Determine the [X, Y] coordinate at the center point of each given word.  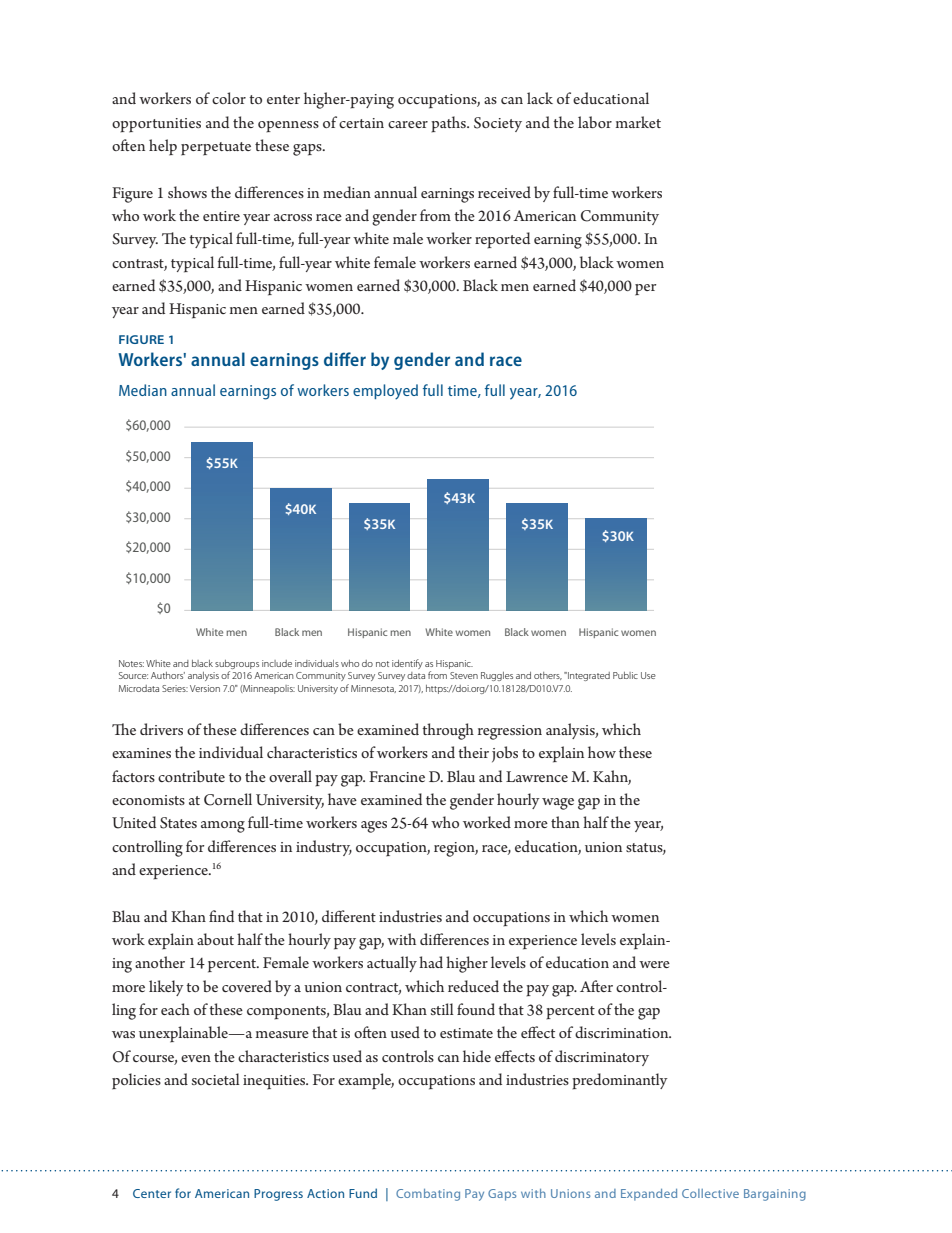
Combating [428, 1195]
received [504, 192]
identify [407, 664]
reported [502, 240]
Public [625, 675]
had [431, 962]
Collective [710, 1193]
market [638, 122]
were [654, 964]
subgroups [237, 664]
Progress [278, 1195]
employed [385, 392]
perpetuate [216, 149]
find [221, 916]
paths [449, 124]
